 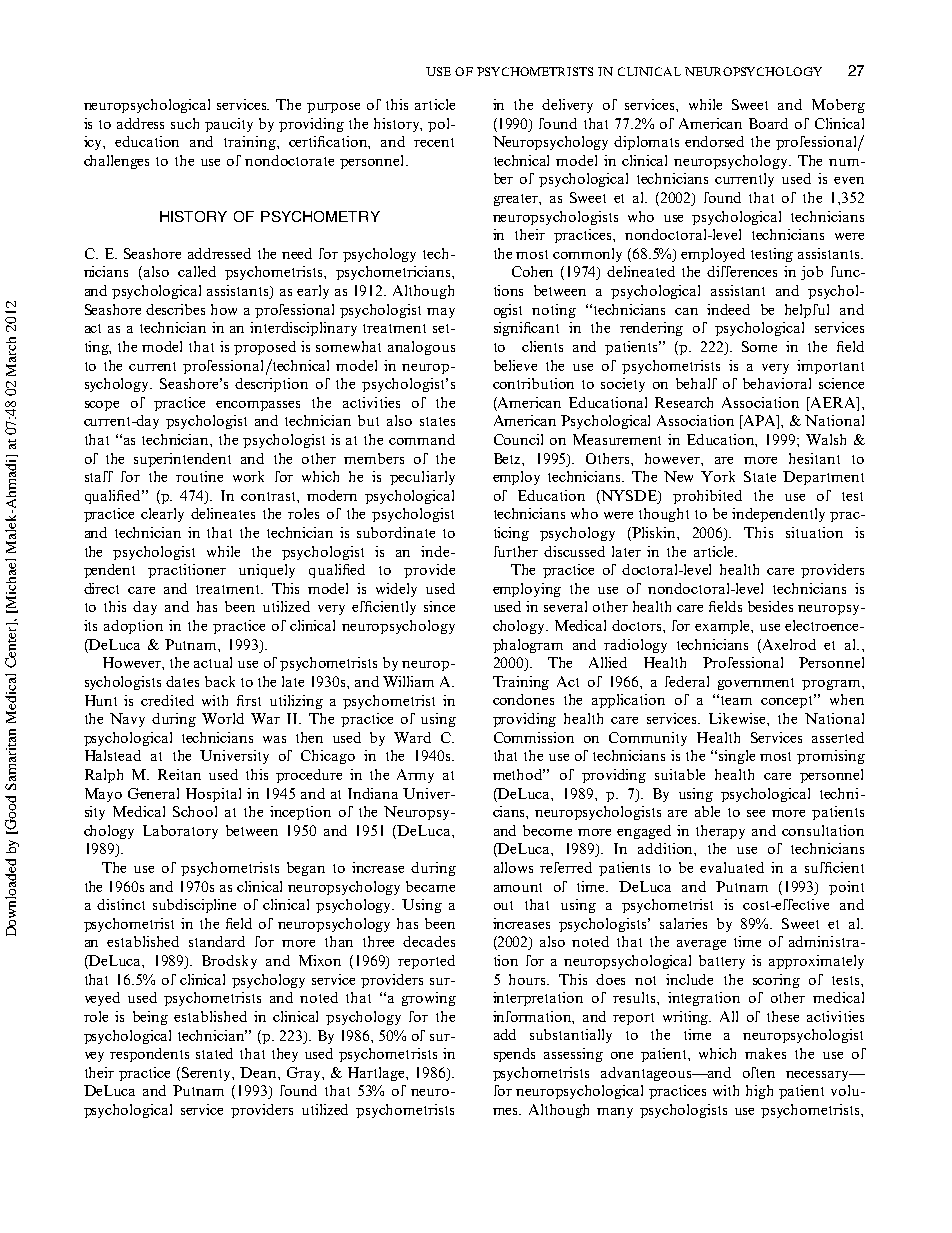 I want to click on besides, so click(x=770, y=606).
